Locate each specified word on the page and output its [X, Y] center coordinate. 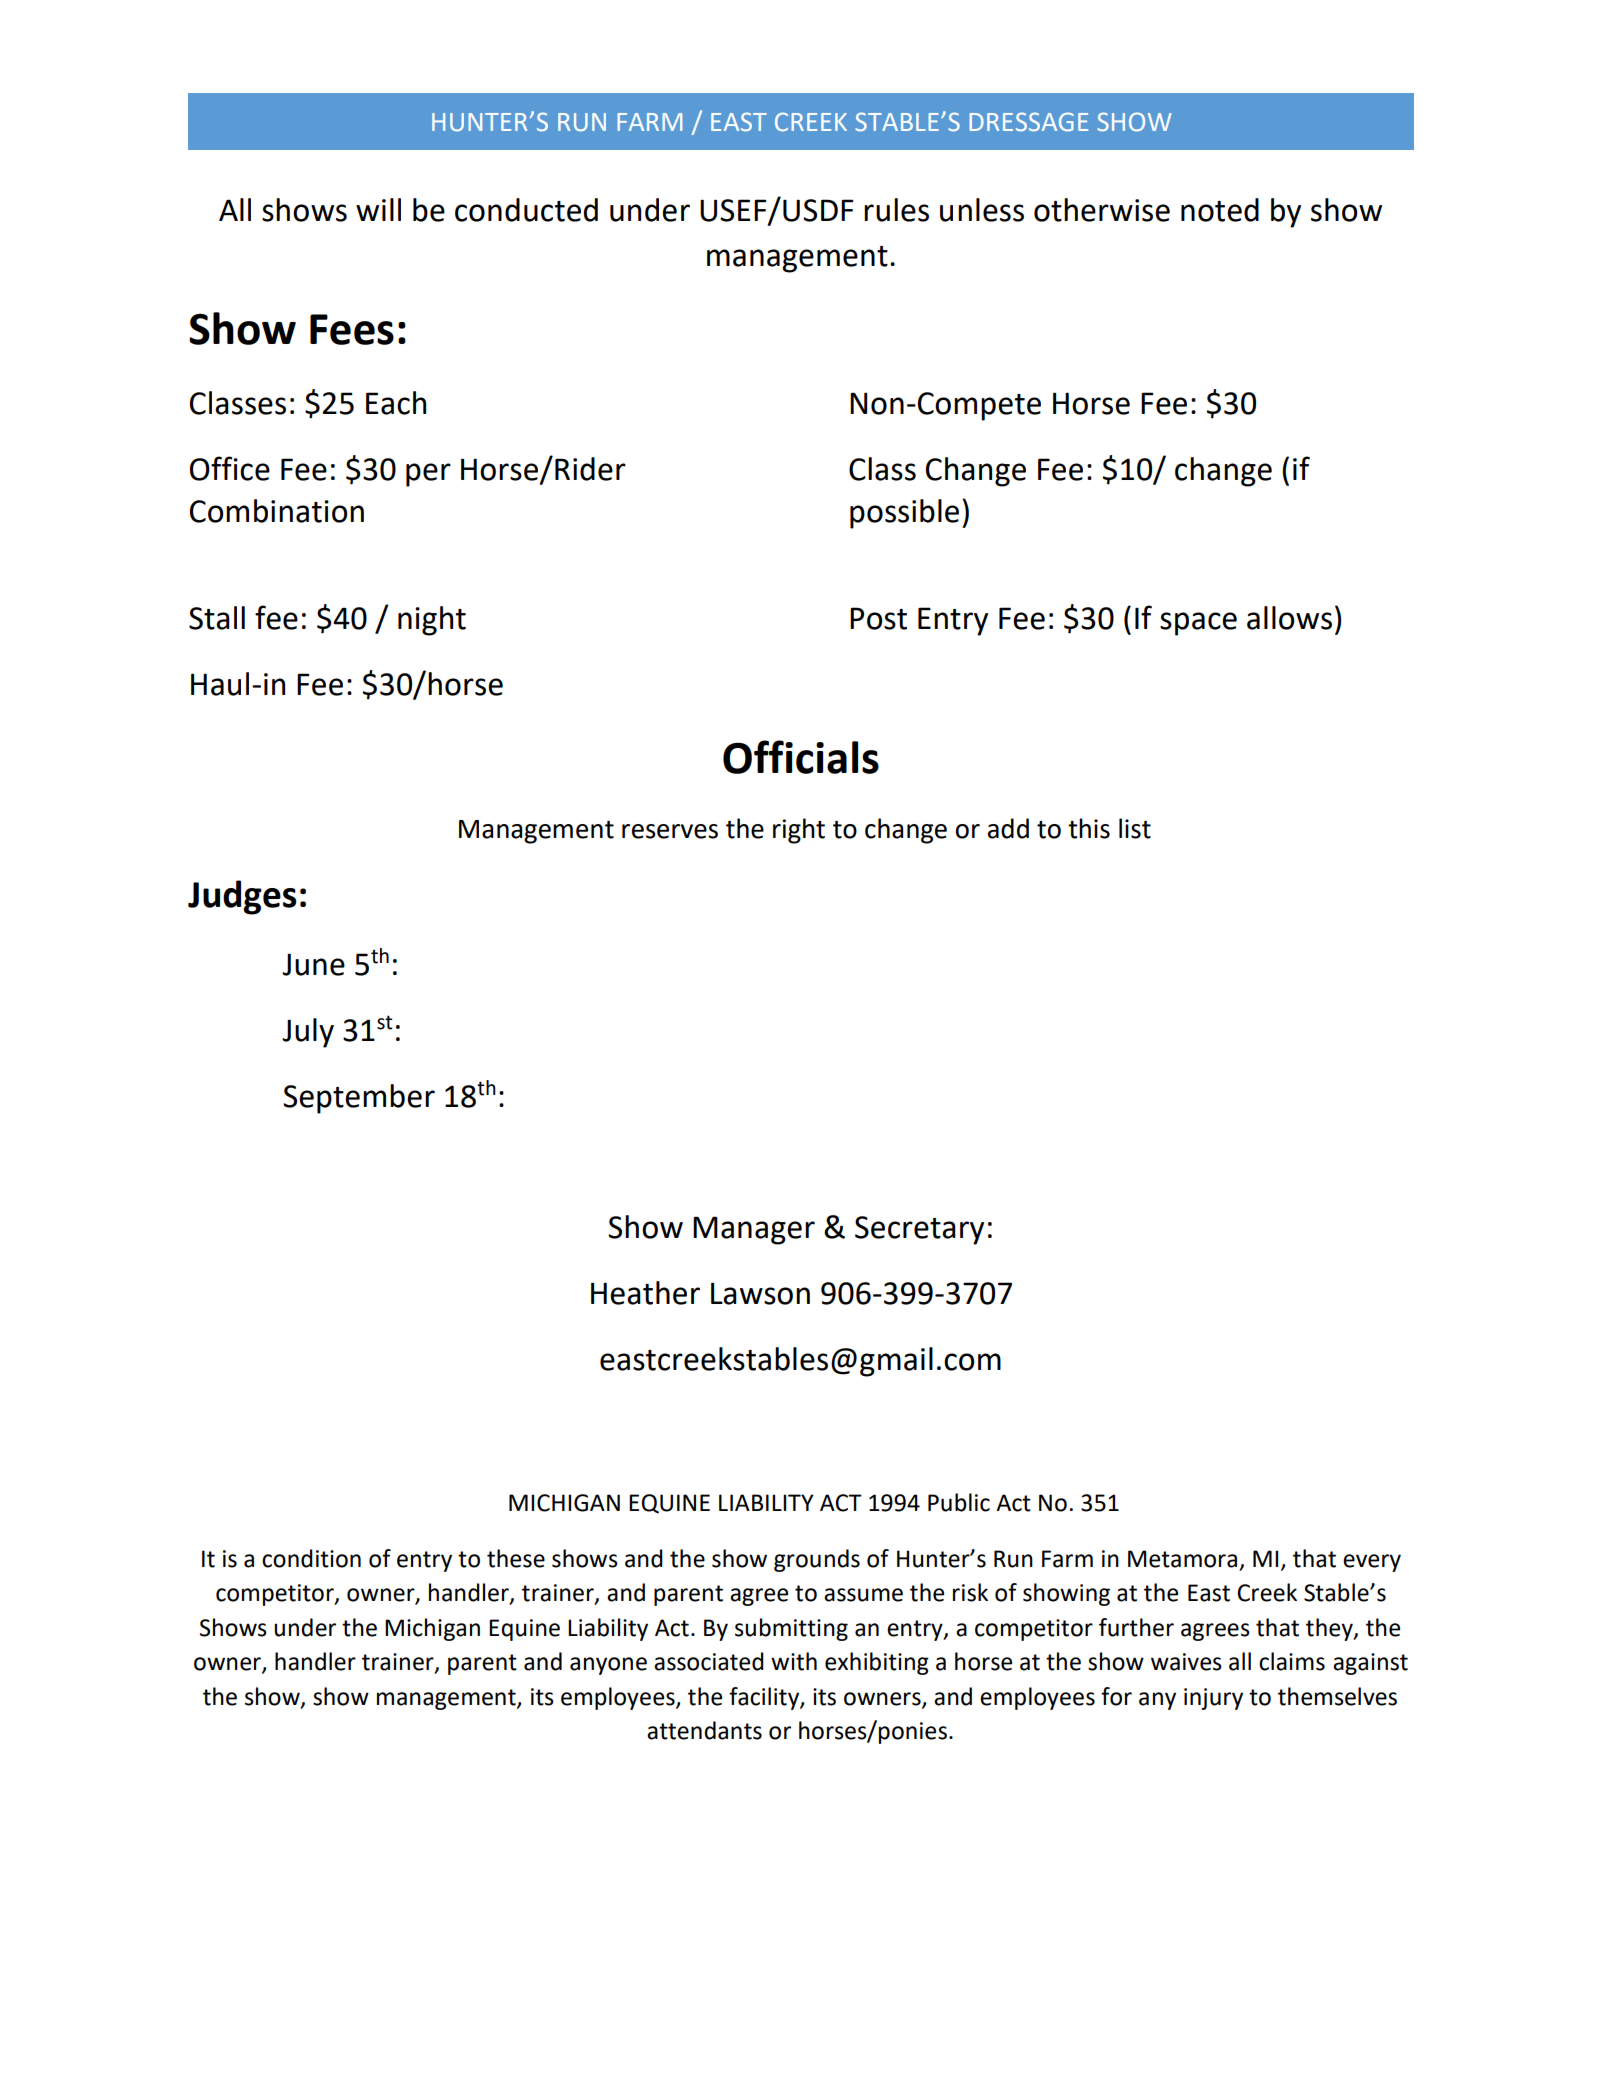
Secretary [919, 1230]
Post [878, 618]
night [432, 621]
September [359, 1099]
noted [1220, 210]
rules [896, 210]
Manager [754, 1230]
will [378, 209]
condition [311, 1558]
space [1198, 624]
